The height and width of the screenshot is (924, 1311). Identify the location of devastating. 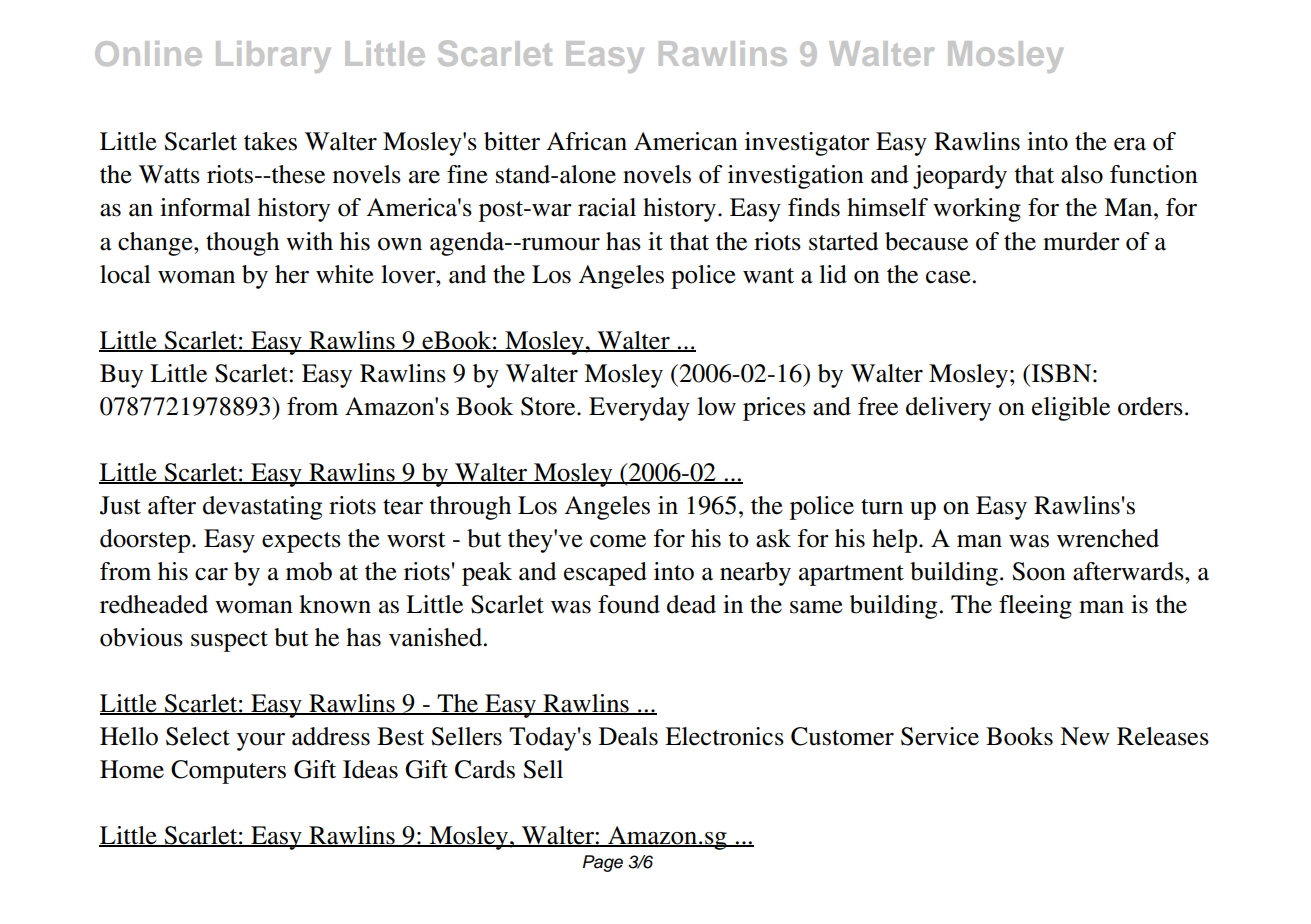
(262, 508).
